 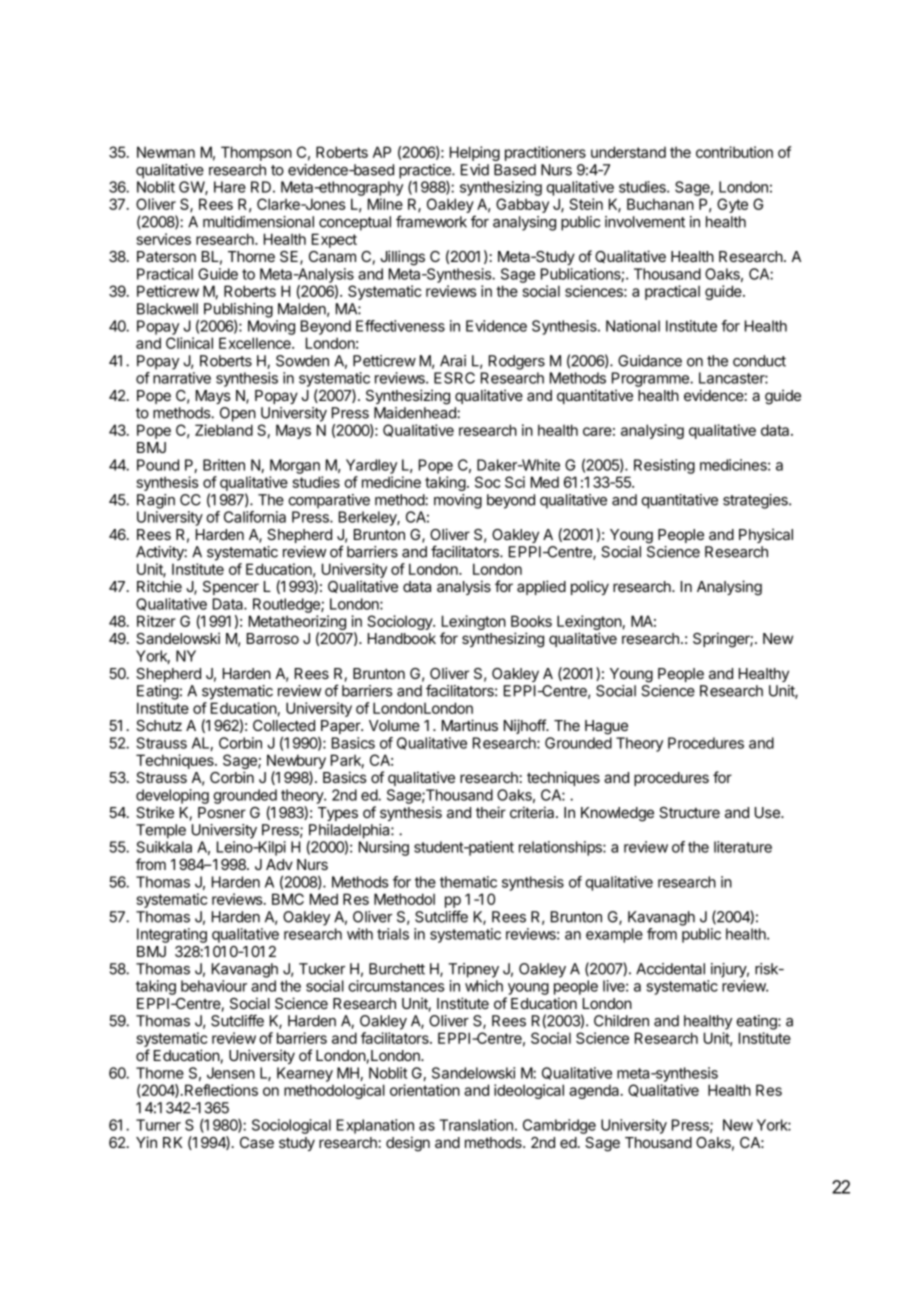 What do you see at coordinates (279, 864) in the screenshot?
I see `Adv` at bounding box center [279, 864].
